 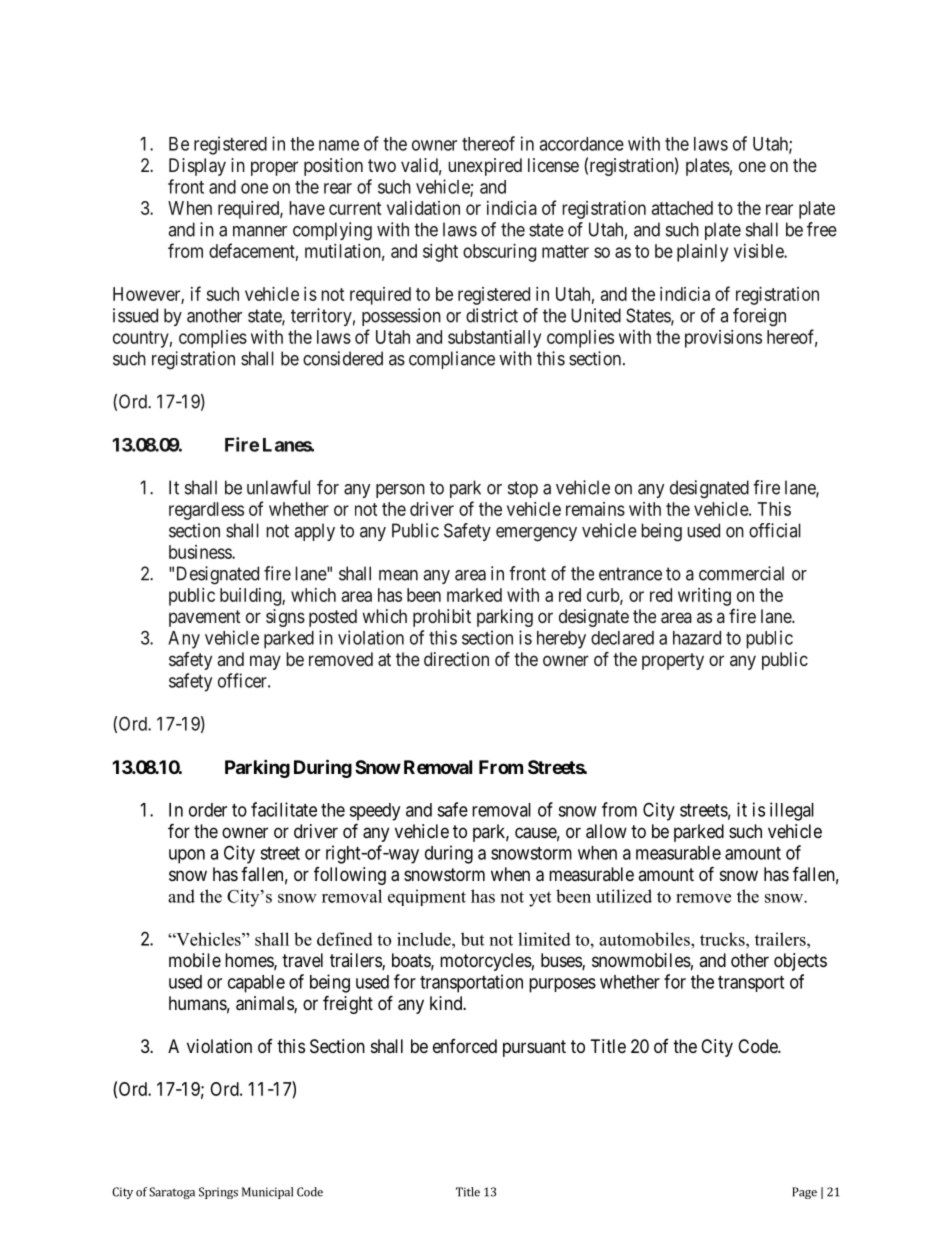 I want to click on direction, so click(x=456, y=659).
